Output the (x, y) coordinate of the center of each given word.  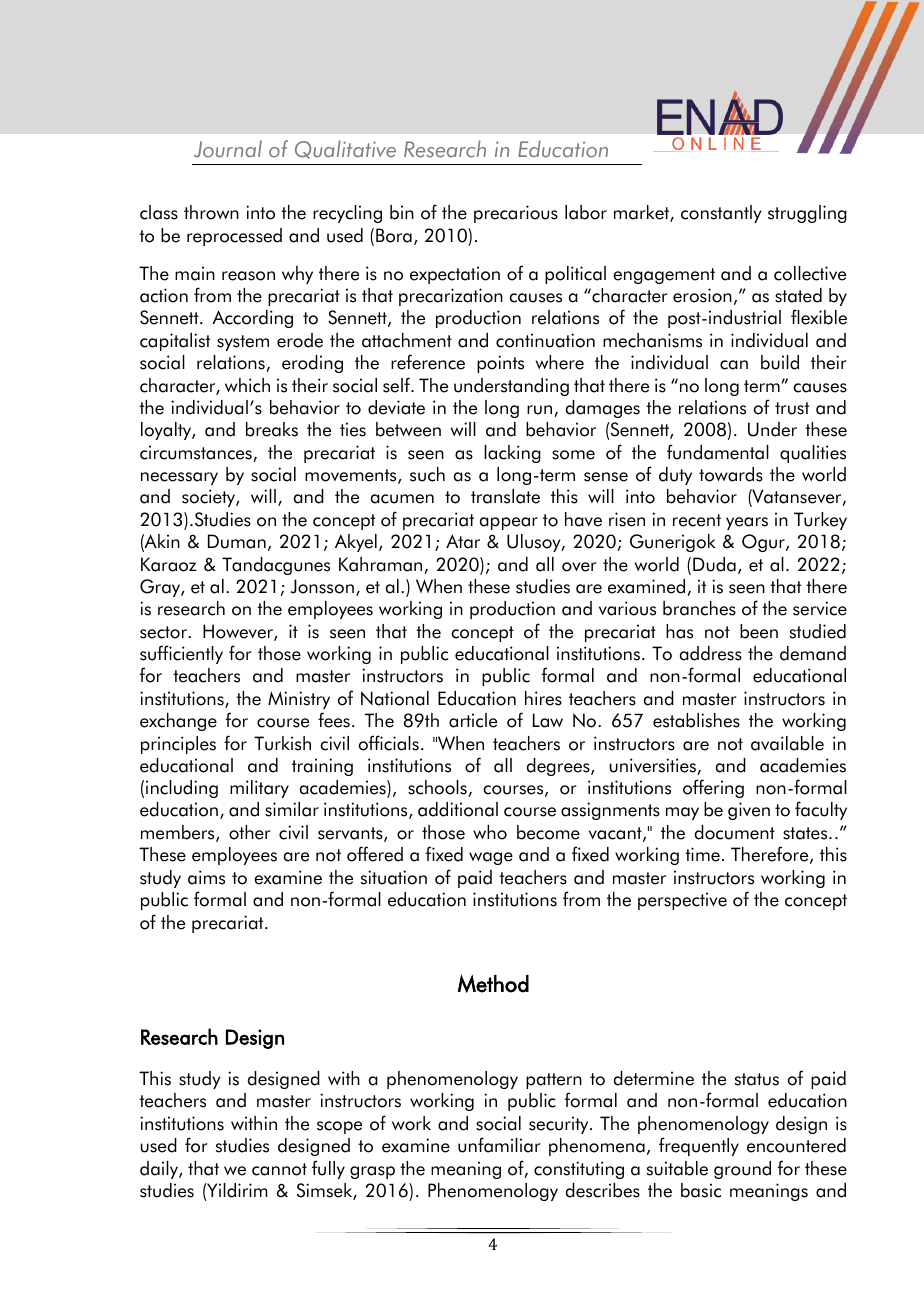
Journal (228, 149)
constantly (721, 214)
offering (713, 788)
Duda (714, 564)
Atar (463, 541)
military (259, 789)
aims (206, 877)
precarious (516, 214)
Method (493, 983)
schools (438, 788)
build (780, 362)
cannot (279, 1169)
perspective (682, 901)
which (247, 385)
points (500, 364)
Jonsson (322, 586)
